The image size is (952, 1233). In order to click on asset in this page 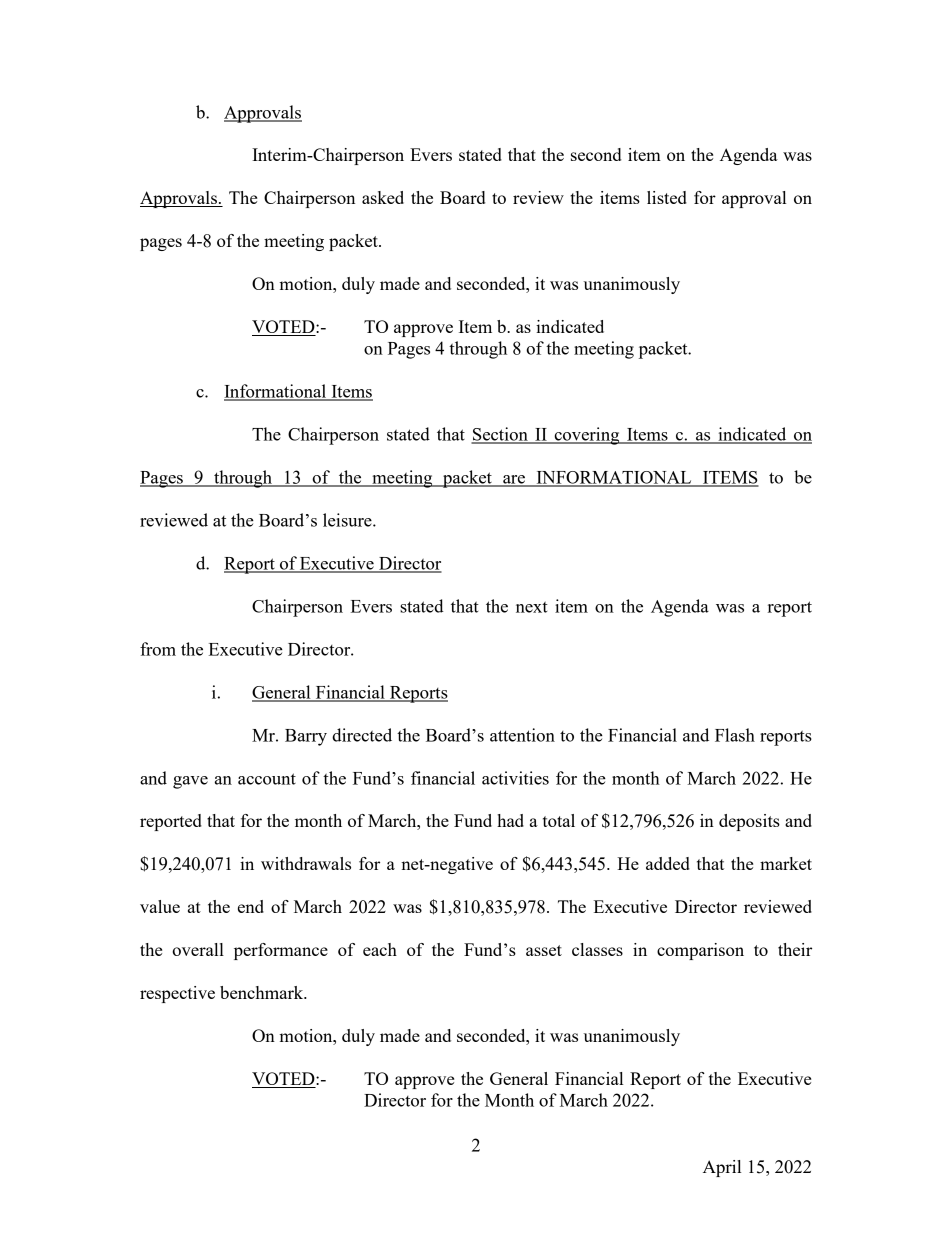, I will do `click(544, 950)`.
